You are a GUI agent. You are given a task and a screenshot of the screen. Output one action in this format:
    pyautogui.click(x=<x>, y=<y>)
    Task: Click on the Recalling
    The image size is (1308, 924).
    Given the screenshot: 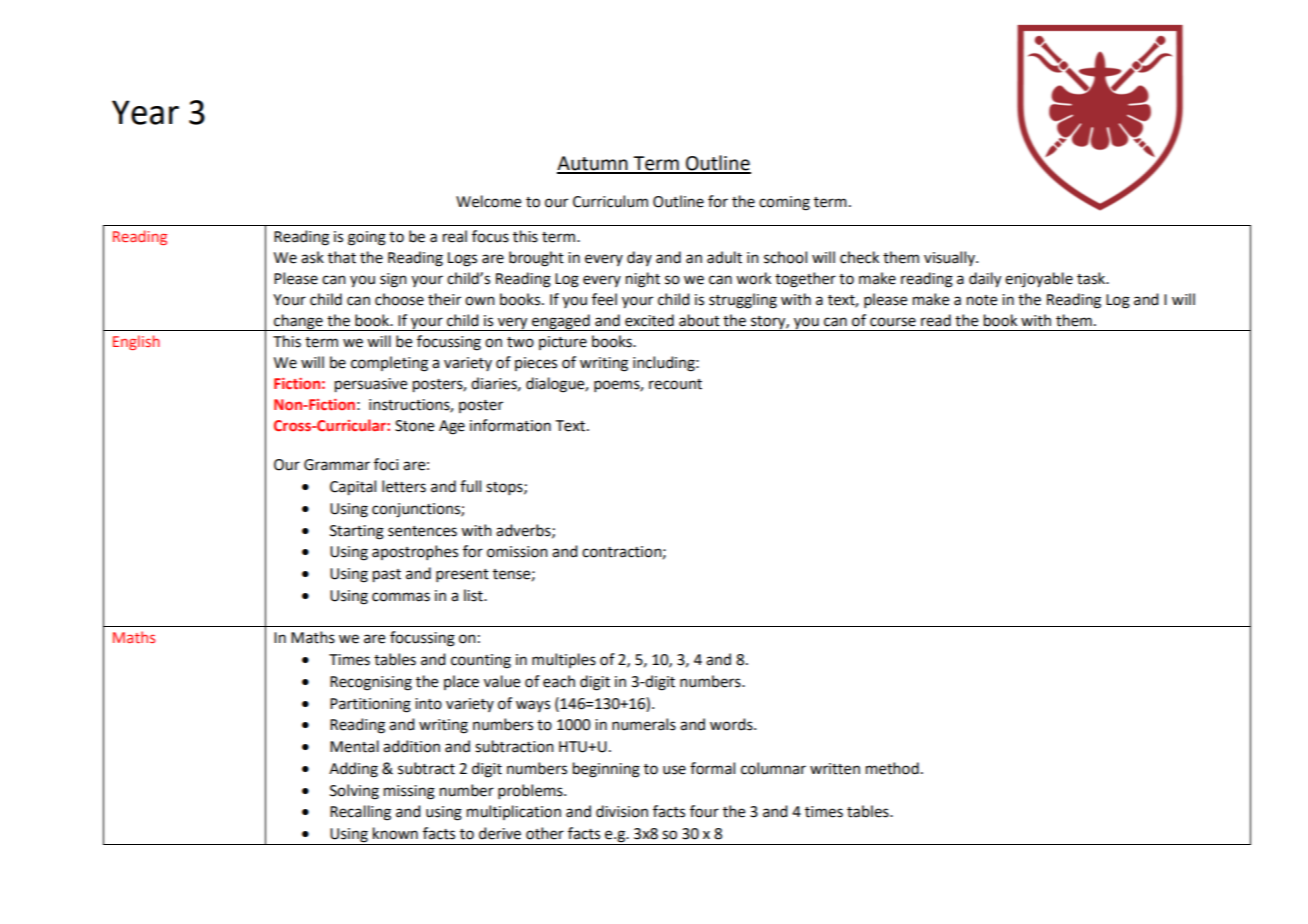 What is the action you would take?
    pyautogui.click(x=360, y=813)
